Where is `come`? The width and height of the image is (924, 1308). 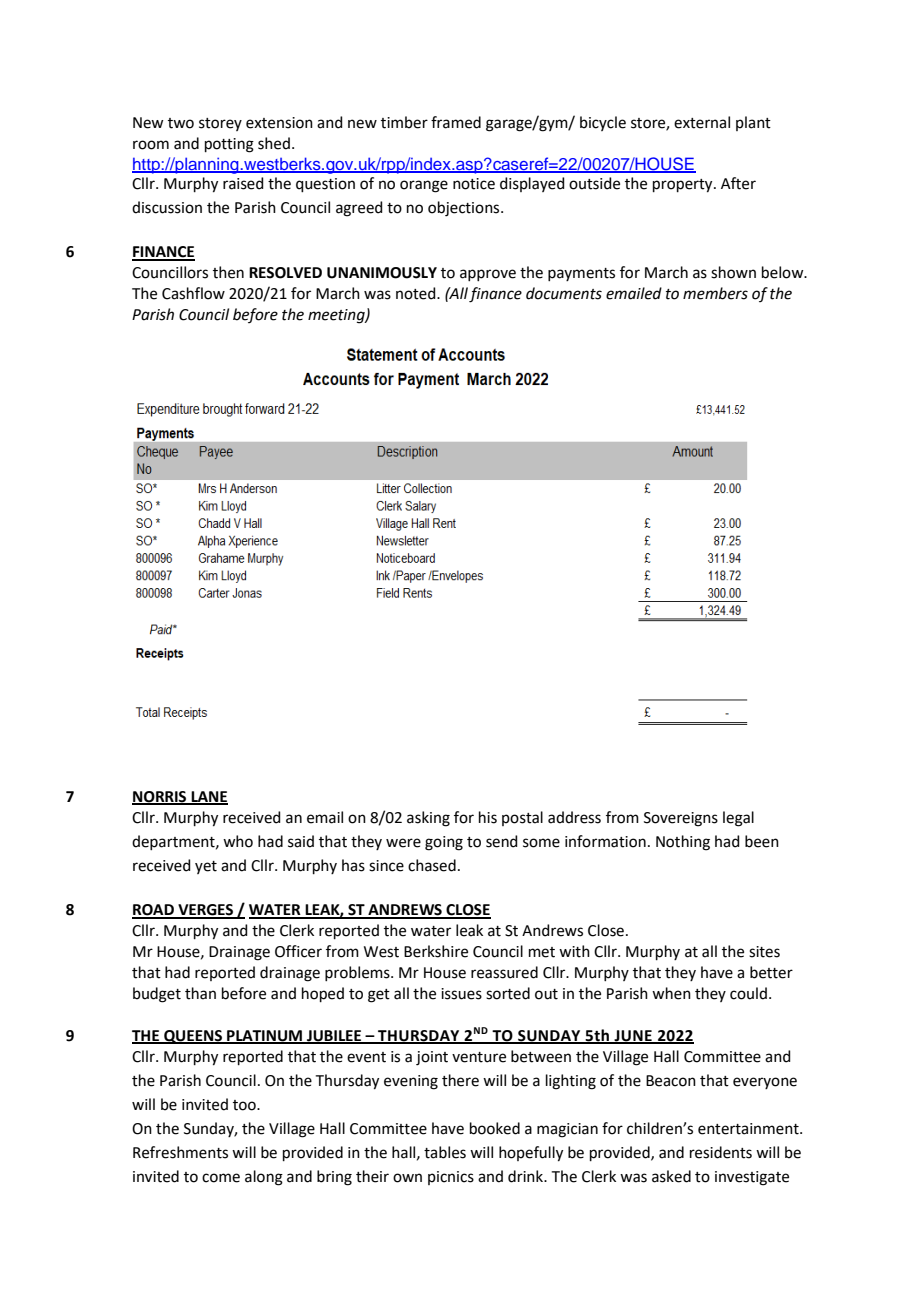 come is located at coordinates (221, 1178).
